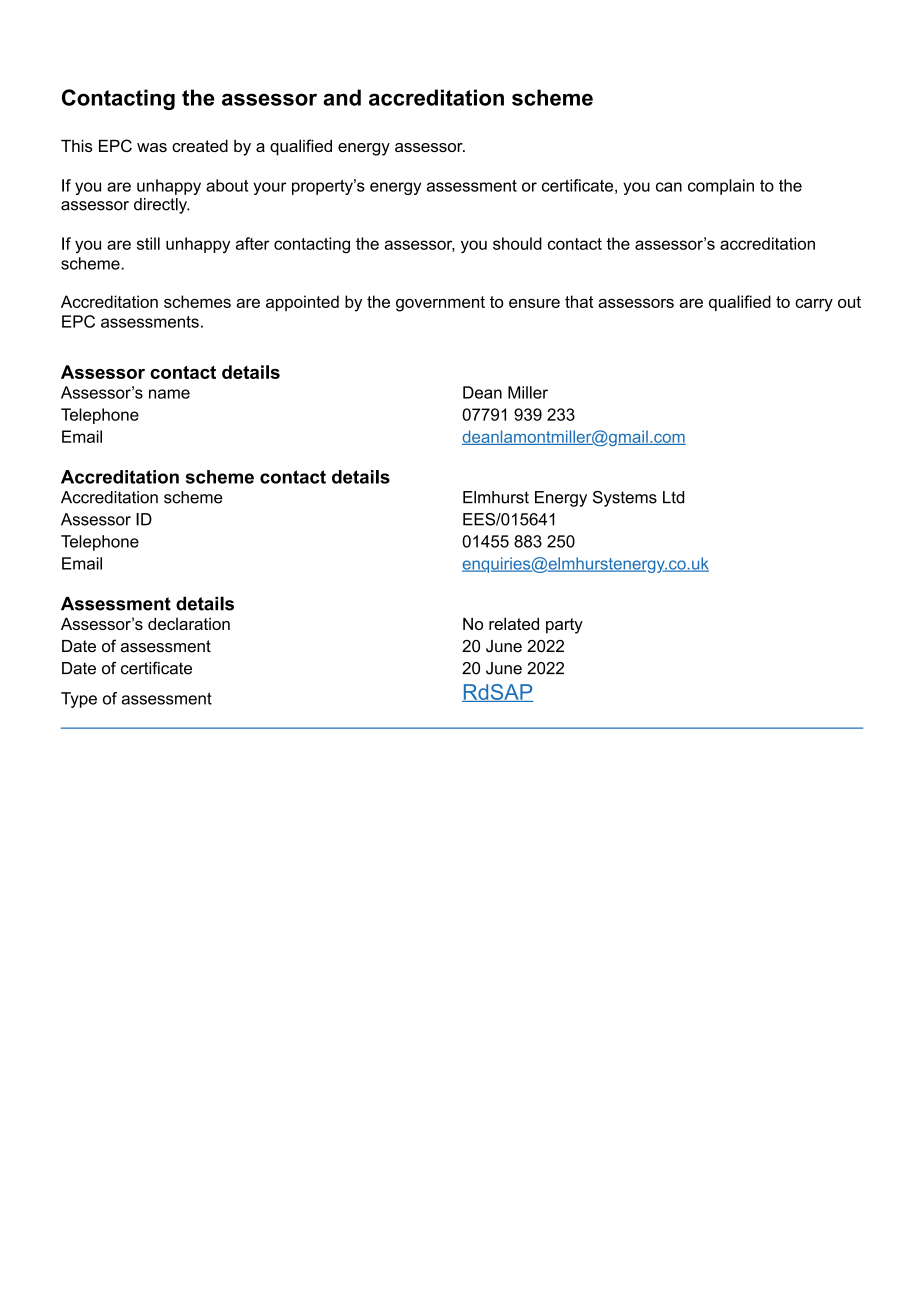  I want to click on was, so click(152, 147).
